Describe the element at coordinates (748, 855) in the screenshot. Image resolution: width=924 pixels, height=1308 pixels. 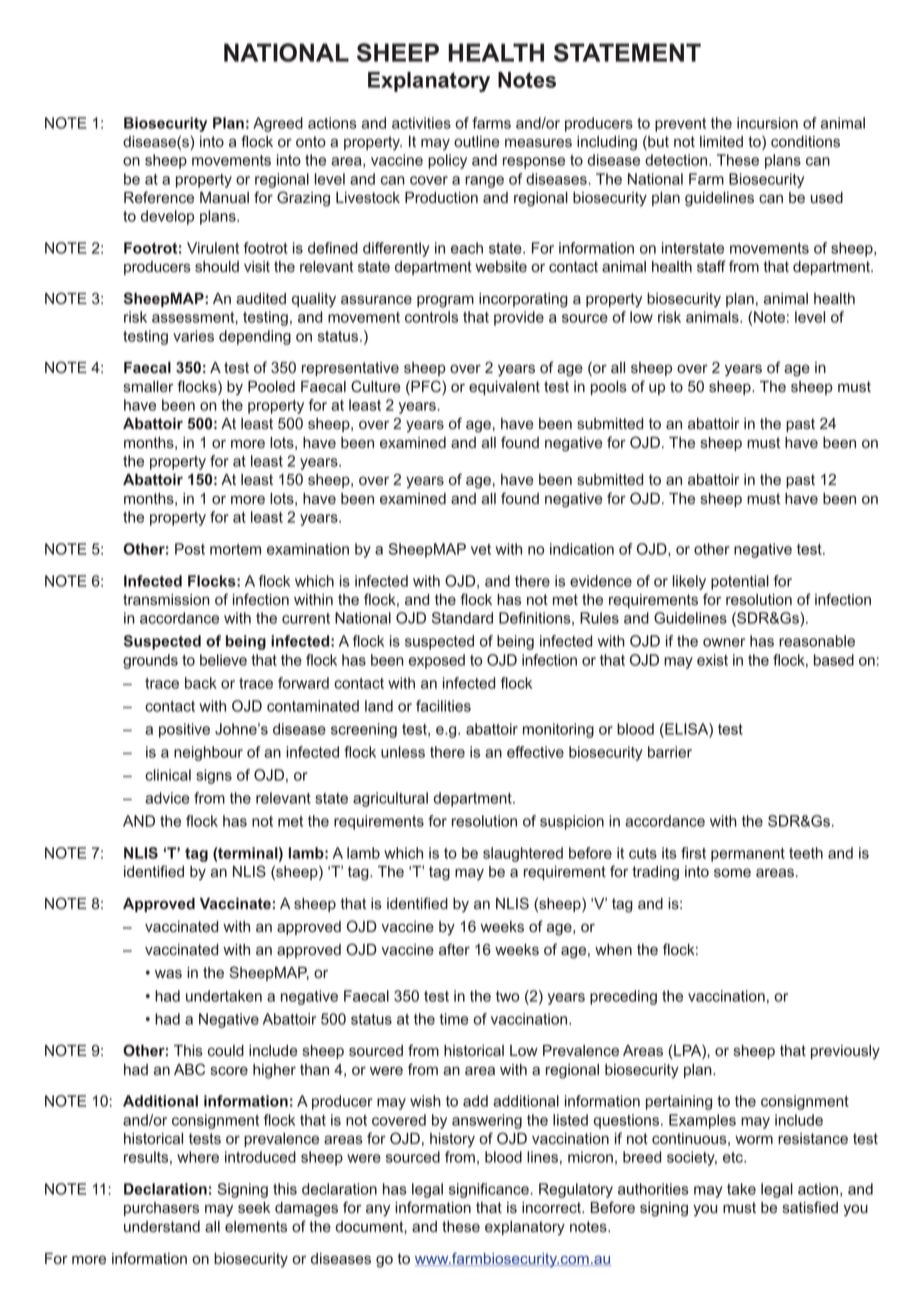
I see `permanent` at that location.
